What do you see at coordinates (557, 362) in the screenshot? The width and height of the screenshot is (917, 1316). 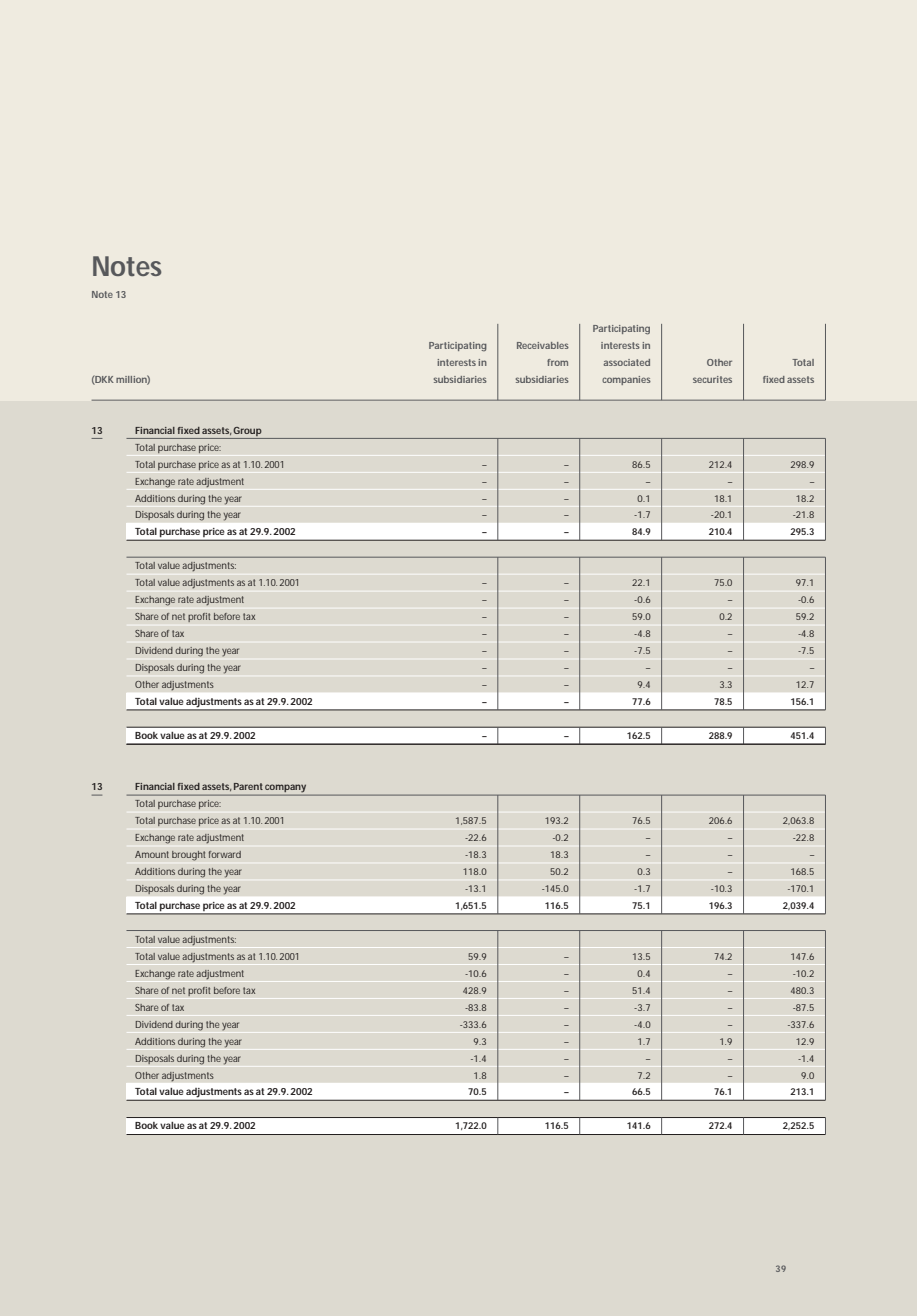 I see `from` at bounding box center [557, 362].
